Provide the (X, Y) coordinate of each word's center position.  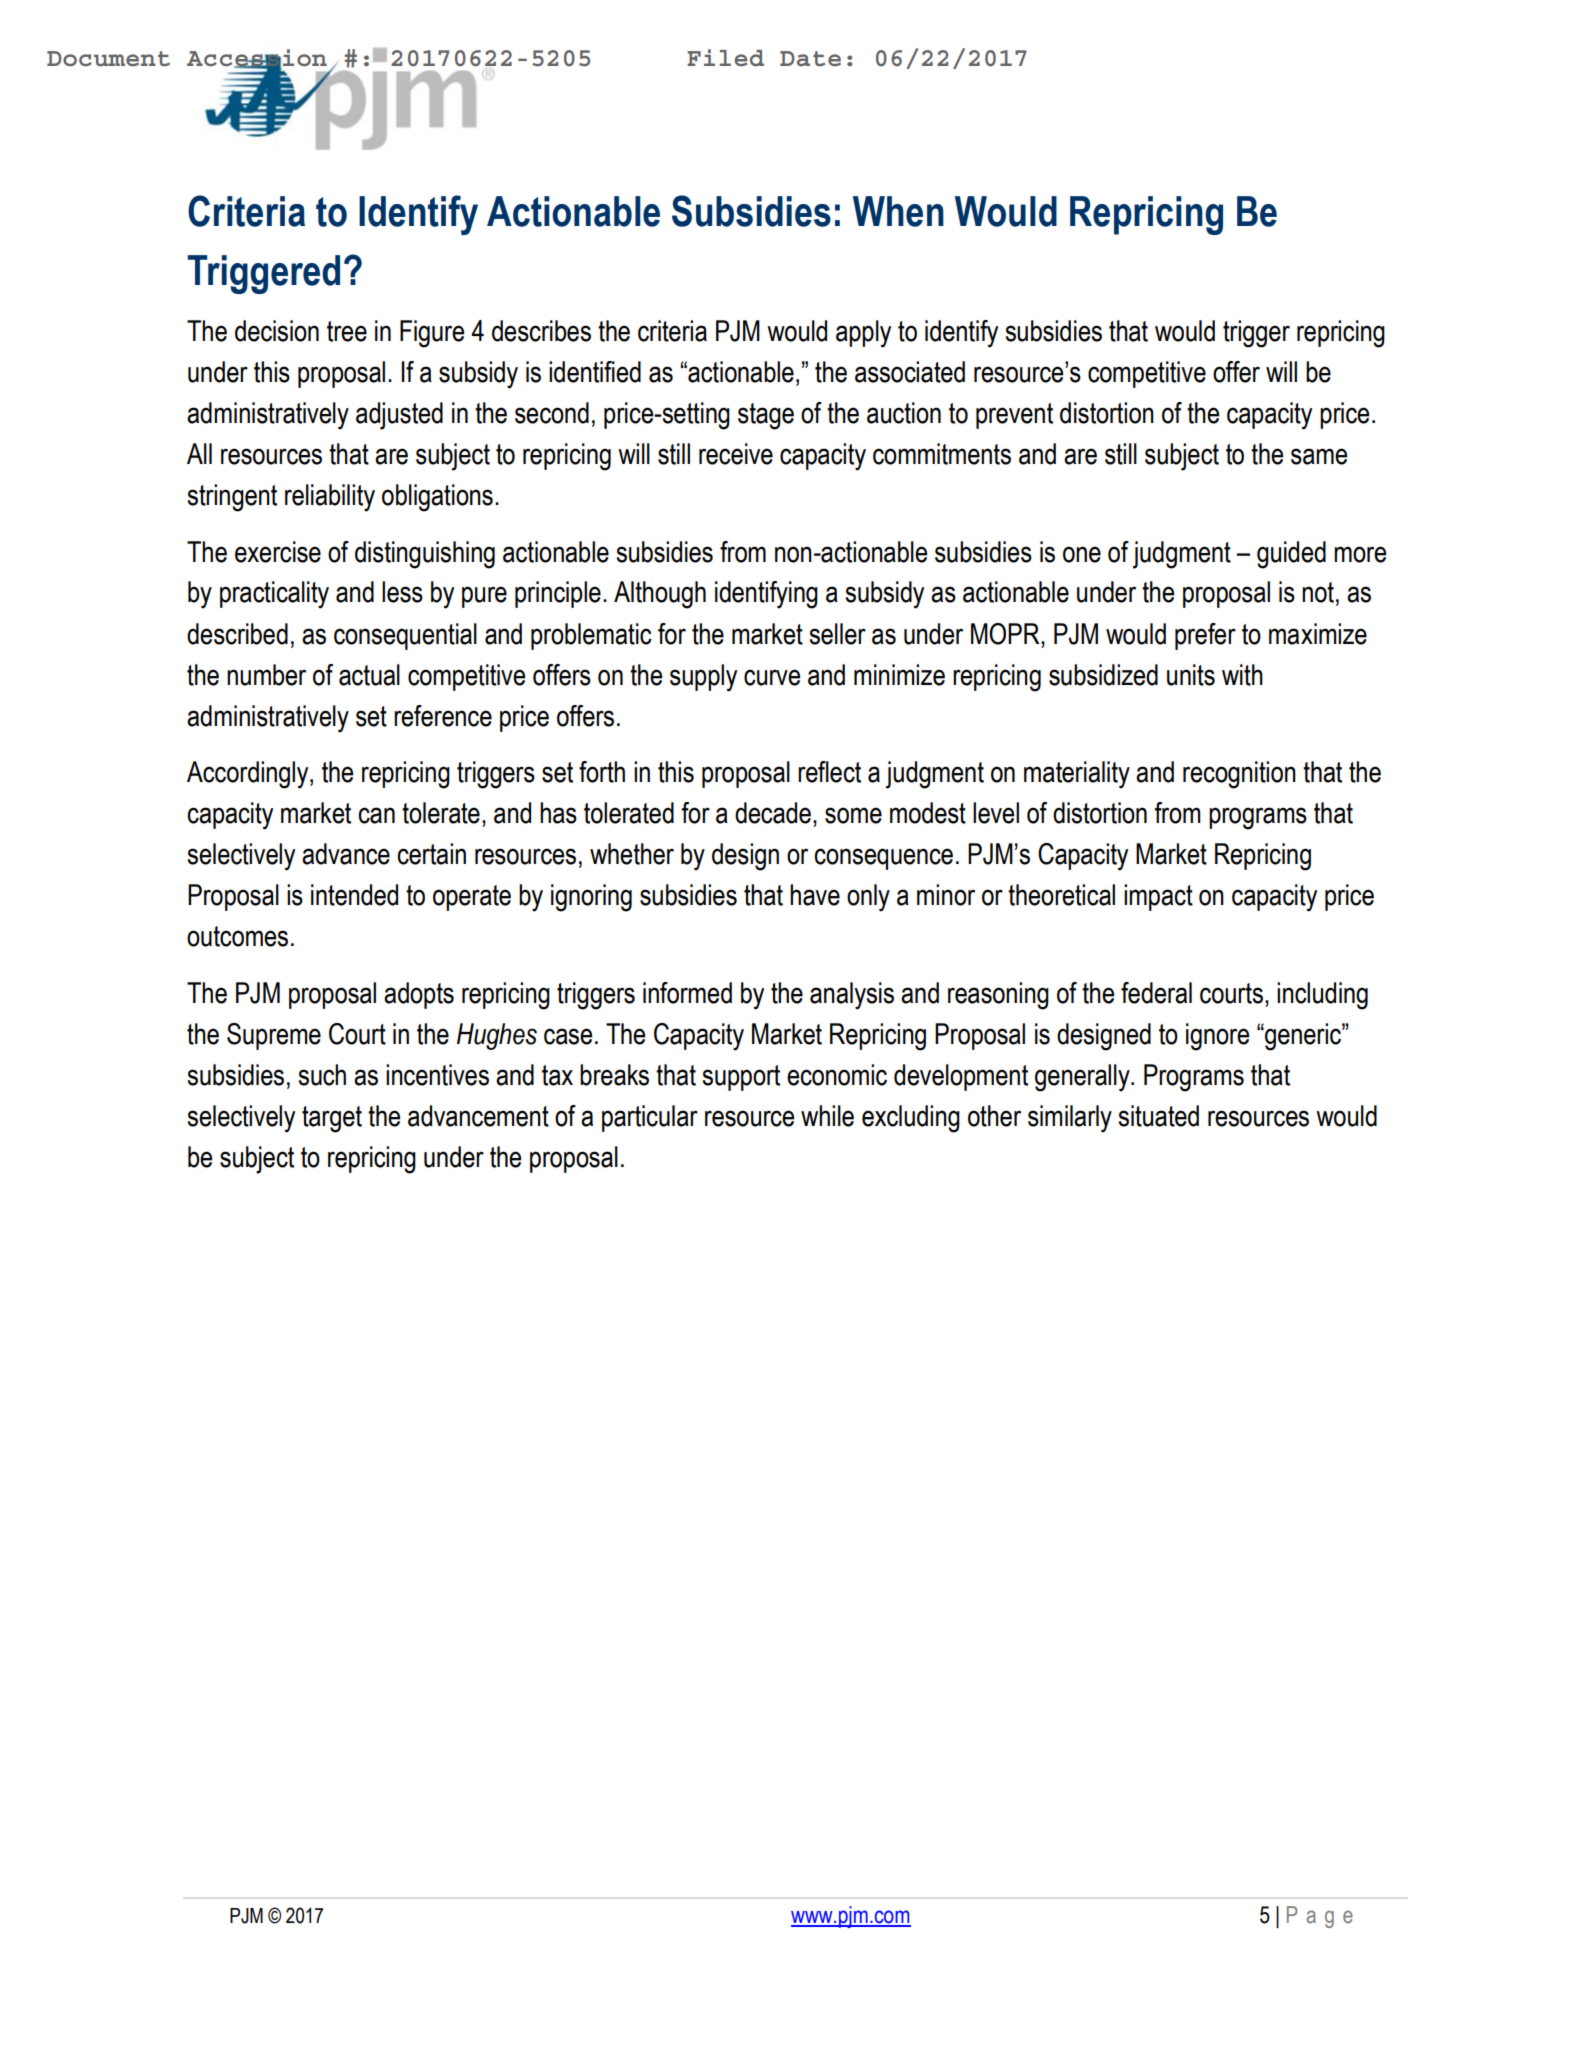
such (322, 1075)
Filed (725, 58)
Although (660, 595)
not (1318, 592)
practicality (274, 595)
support (741, 1078)
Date (810, 59)
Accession (257, 58)
